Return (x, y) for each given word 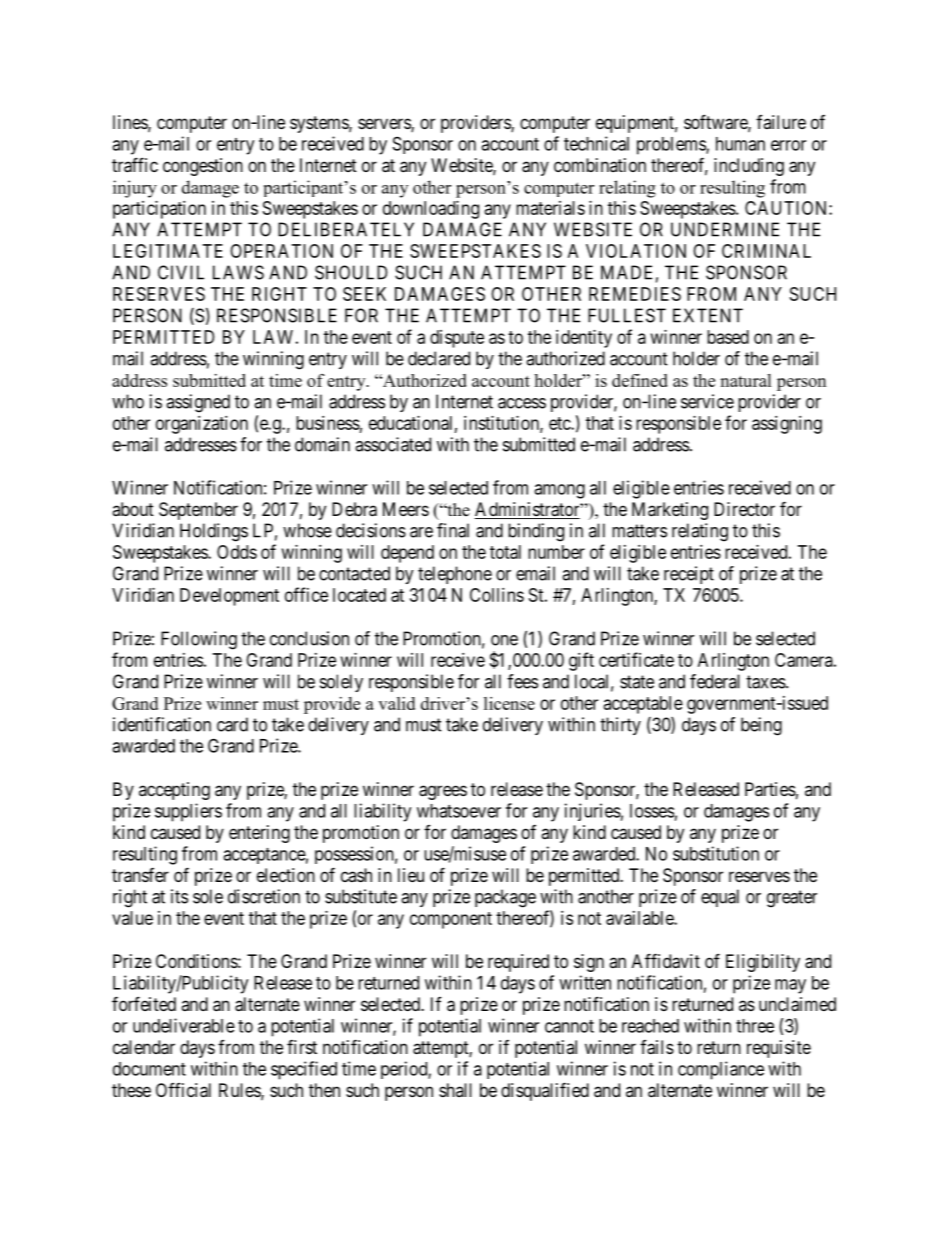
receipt (689, 575)
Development (229, 597)
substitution (716, 853)
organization (202, 425)
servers (385, 125)
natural (746, 380)
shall (455, 1090)
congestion (203, 167)
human (740, 144)
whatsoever (459, 811)
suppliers (188, 812)
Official (183, 1090)
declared (439, 358)
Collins (497, 595)
